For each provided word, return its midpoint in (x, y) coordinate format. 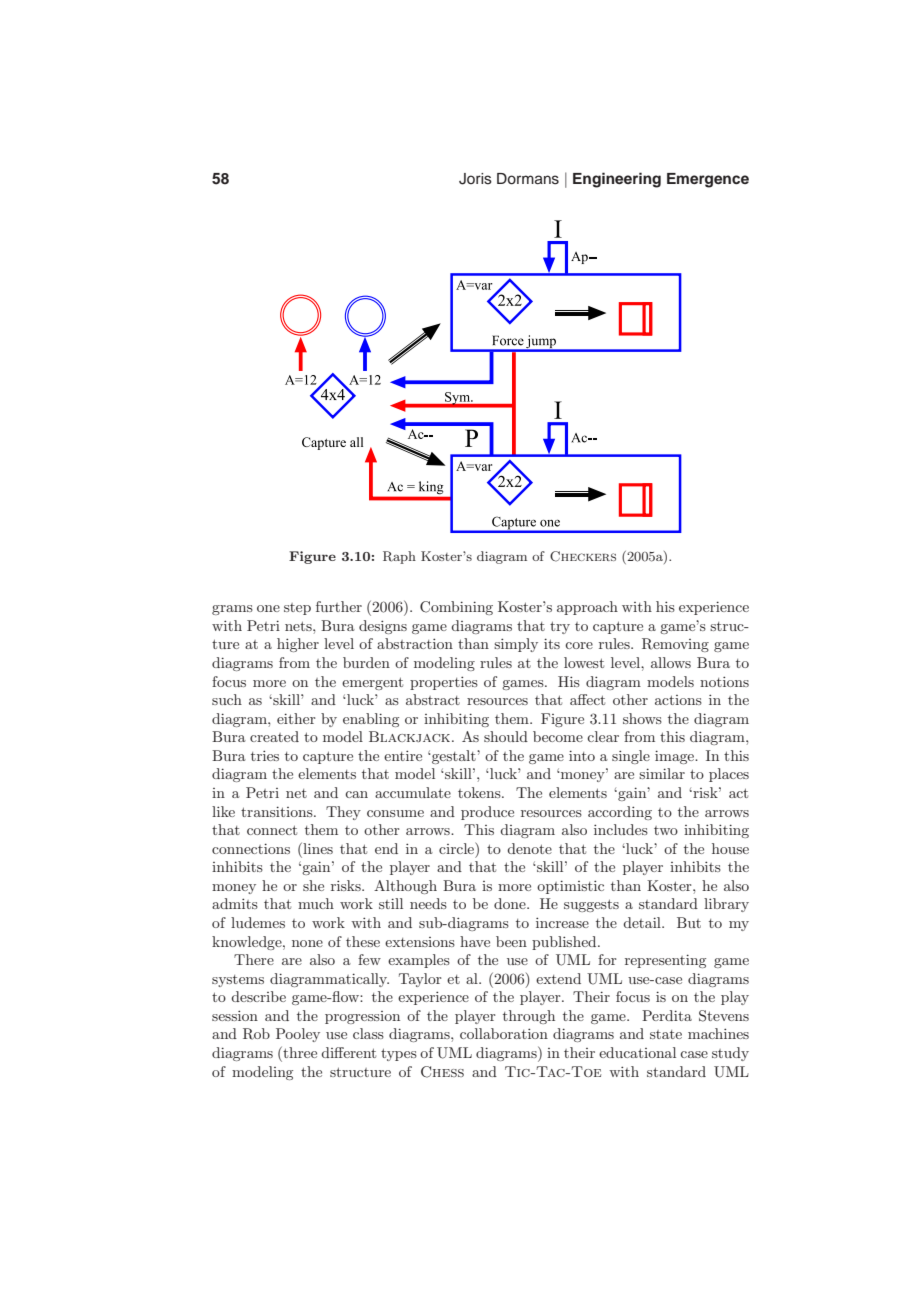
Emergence (708, 180)
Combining (456, 608)
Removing (675, 645)
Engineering (617, 180)
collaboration (504, 1033)
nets (299, 626)
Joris (475, 179)
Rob (256, 1034)
